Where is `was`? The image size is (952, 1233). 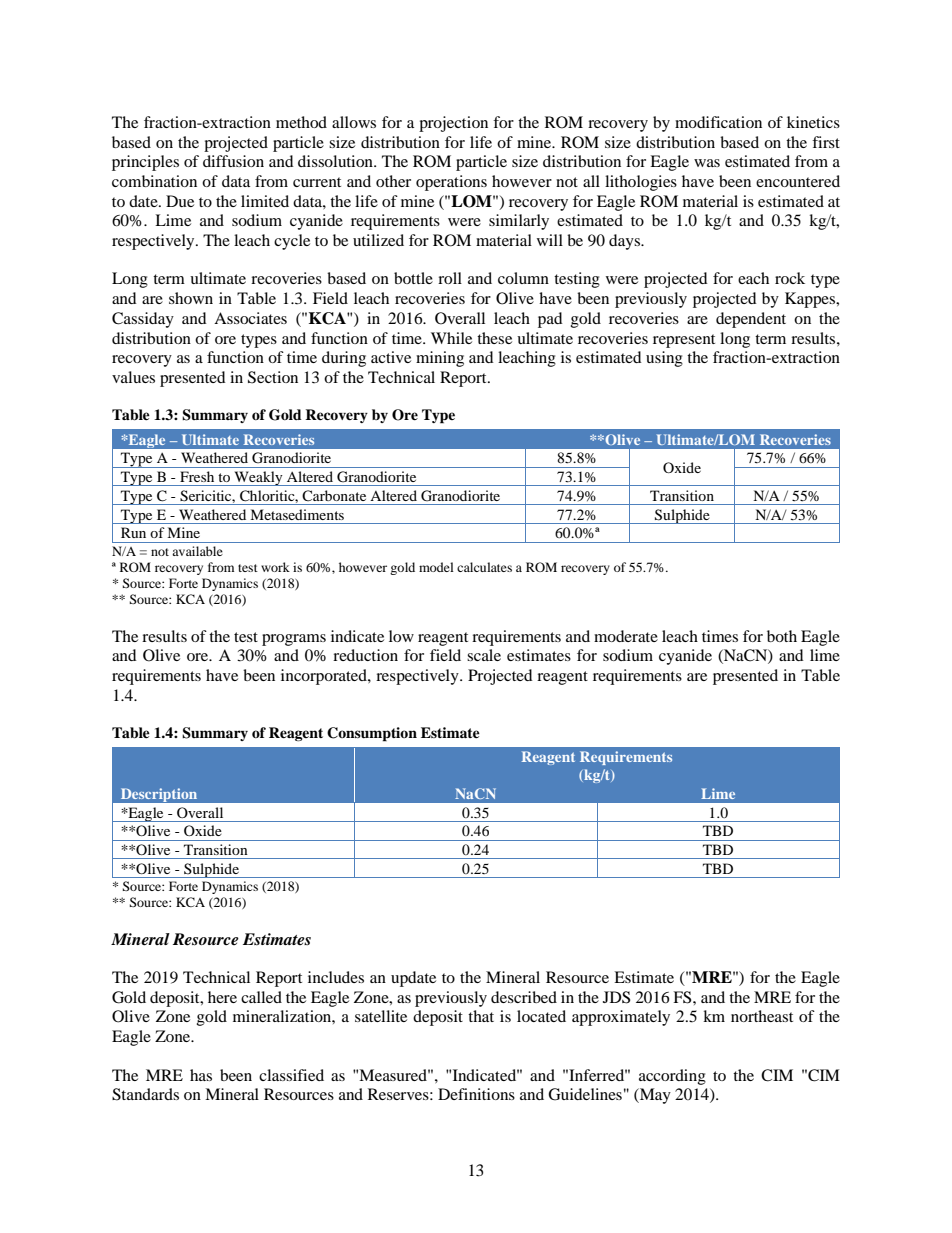 was is located at coordinates (707, 163).
